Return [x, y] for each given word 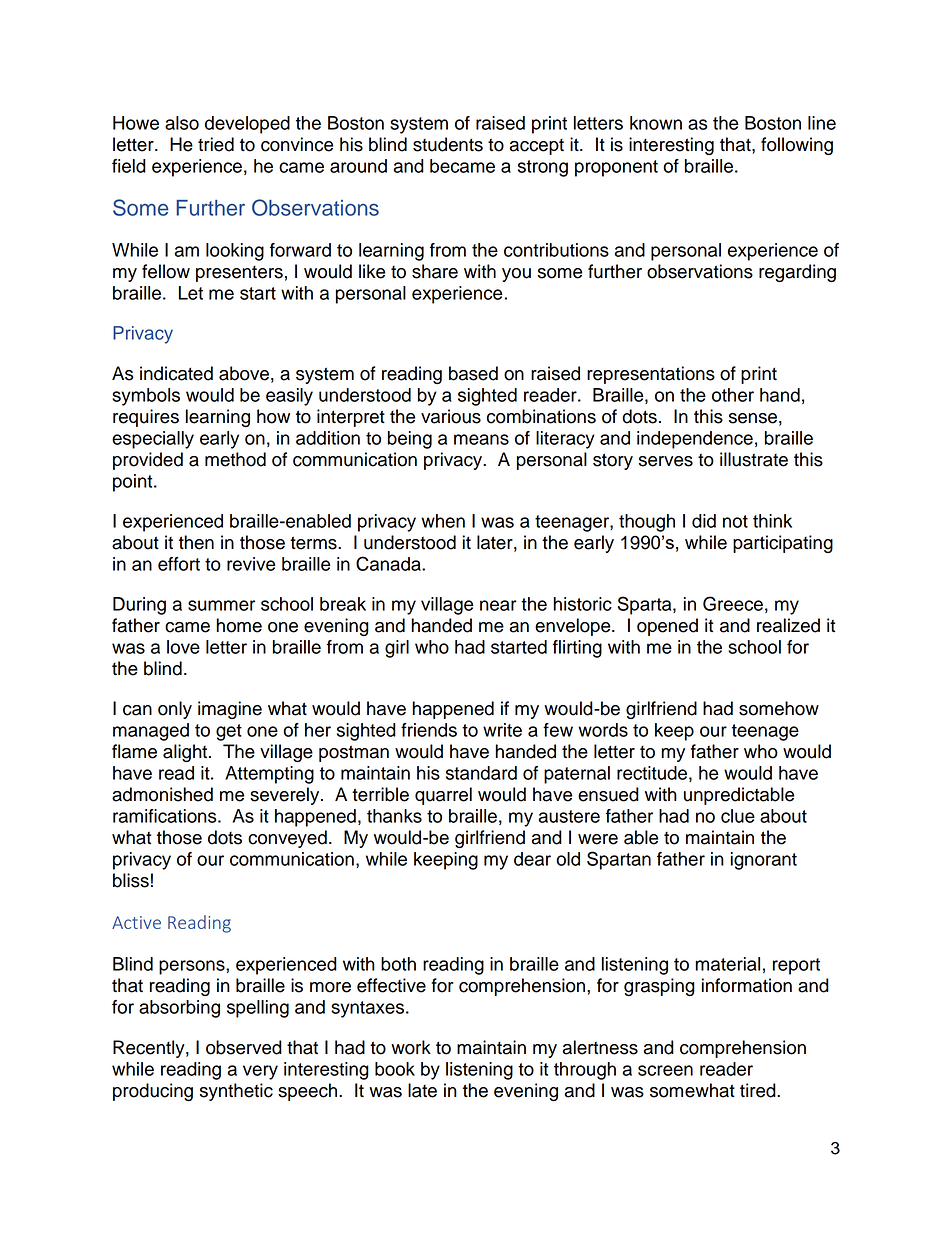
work [411, 1047]
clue [738, 816]
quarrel [443, 796]
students [448, 144]
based [473, 373]
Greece [733, 603]
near [498, 605]
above [244, 373]
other [733, 395]
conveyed [287, 839]
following [797, 146]
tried [216, 144]
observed [244, 1047]
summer [221, 605]
